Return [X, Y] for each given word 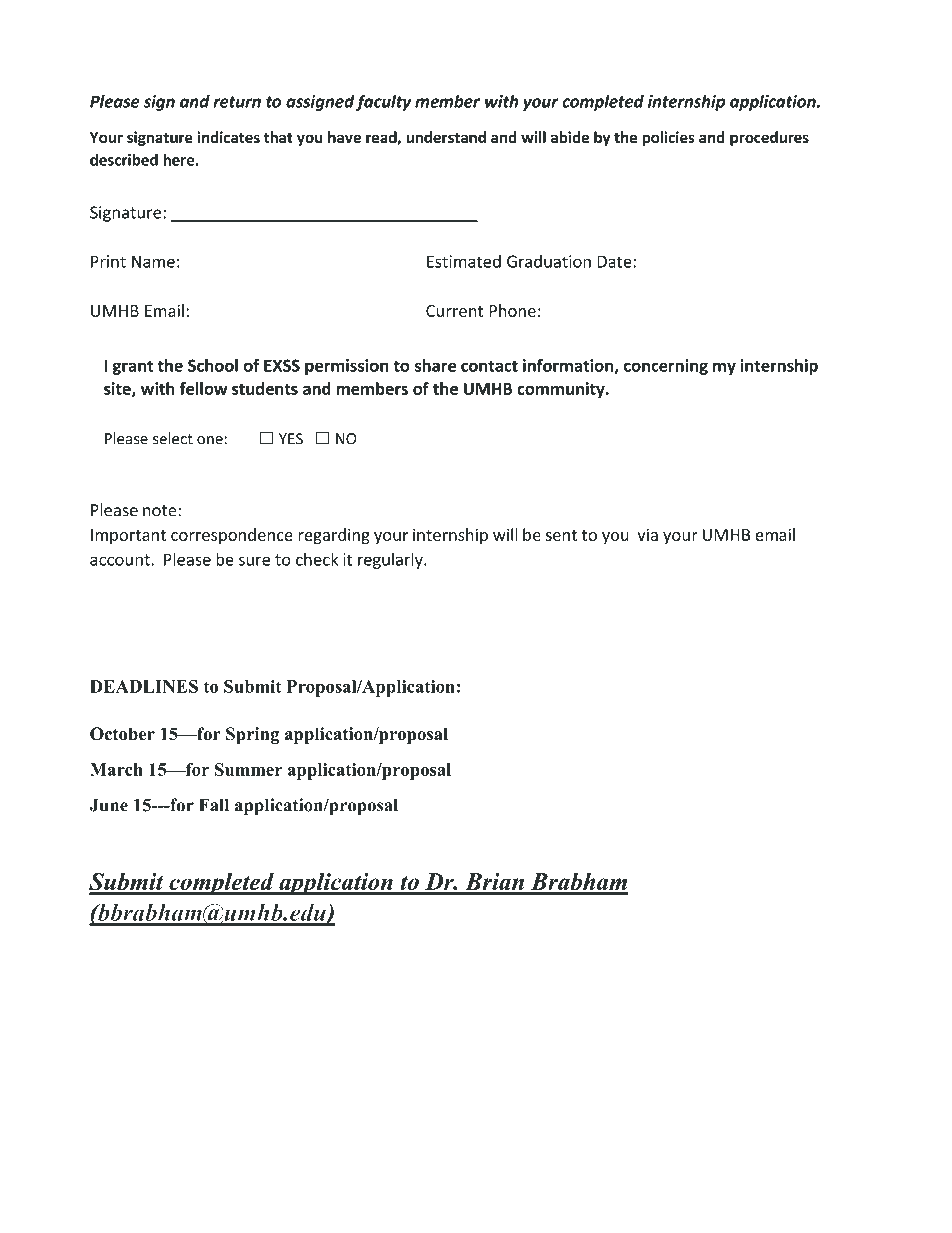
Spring [252, 735]
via [647, 534]
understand [446, 137]
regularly [391, 560]
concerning [666, 367]
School [213, 365]
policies [668, 138]
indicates [228, 137]
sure [254, 561]
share [435, 365]
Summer [248, 769]
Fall [214, 805]
